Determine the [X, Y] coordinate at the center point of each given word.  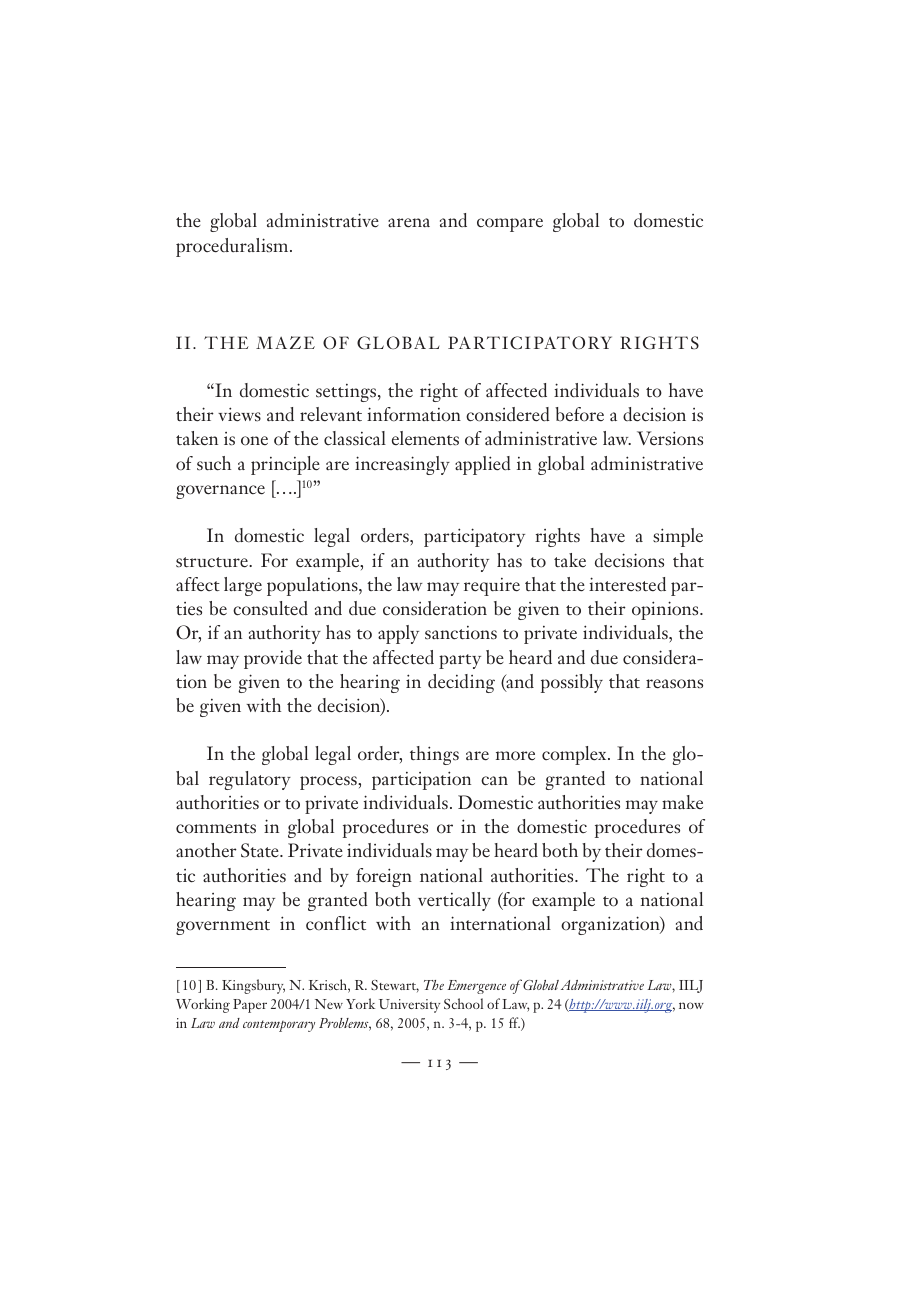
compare [510, 225]
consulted [270, 608]
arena [409, 223]
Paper [250, 1006]
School [463, 1003]
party [460, 661]
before [579, 414]
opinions [666, 610]
